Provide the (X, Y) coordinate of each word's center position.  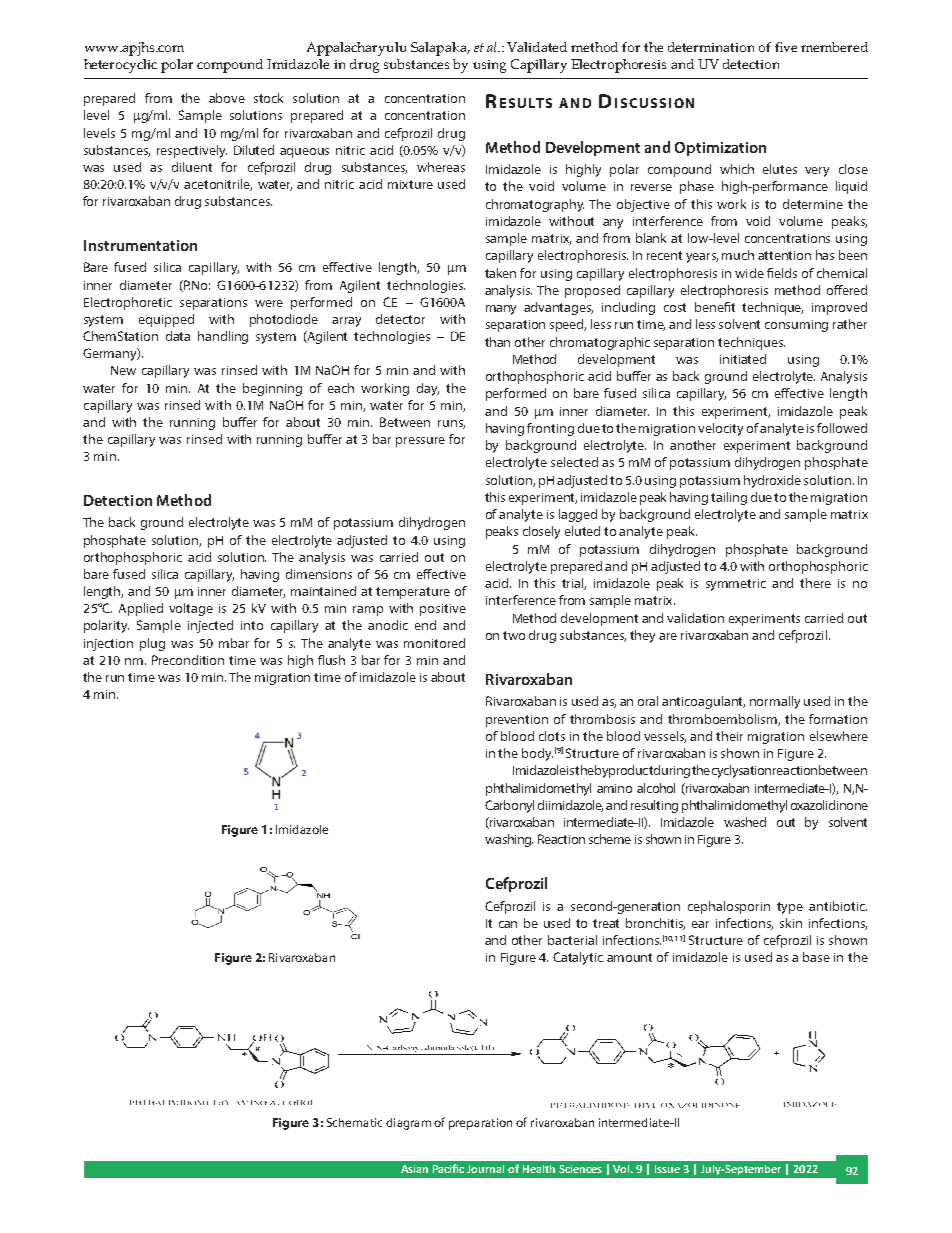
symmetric (736, 585)
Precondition (188, 660)
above (227, 98)
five (786, 47)
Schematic (354, 1122)
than (497, 342)
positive (443, 610)
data (178, 336)
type (790, 908)
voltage (191, 609)
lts (540, 103)
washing (509, 840)
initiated (743, 359)
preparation (480, 1124)
